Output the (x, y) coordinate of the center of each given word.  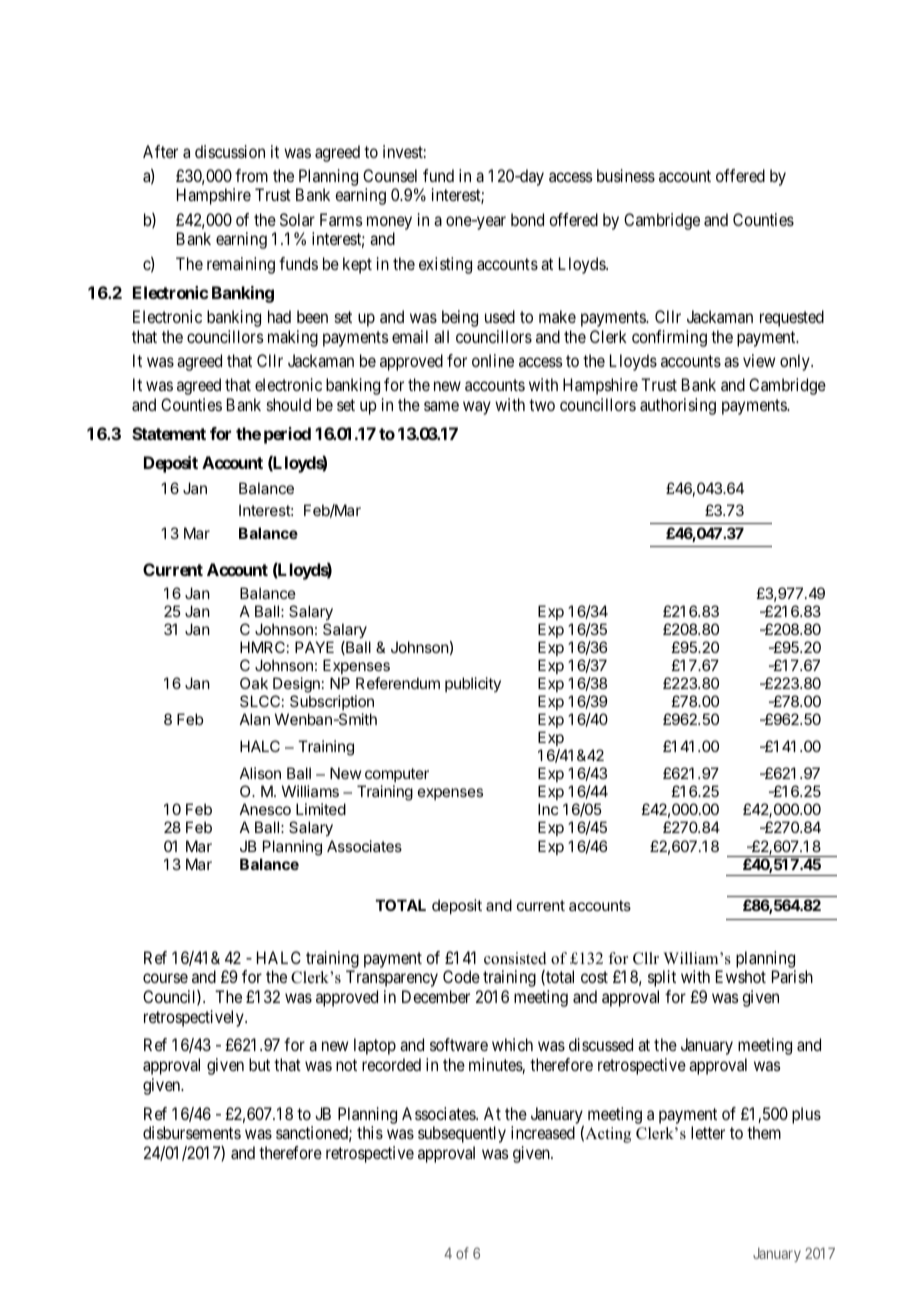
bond (527, 219)
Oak (254, 683)
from (251, 175)
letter (708, 1132)
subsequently (462, 1134)
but (259, 1064)
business (626, 175)
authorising (678, 406)
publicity (473, 684)
